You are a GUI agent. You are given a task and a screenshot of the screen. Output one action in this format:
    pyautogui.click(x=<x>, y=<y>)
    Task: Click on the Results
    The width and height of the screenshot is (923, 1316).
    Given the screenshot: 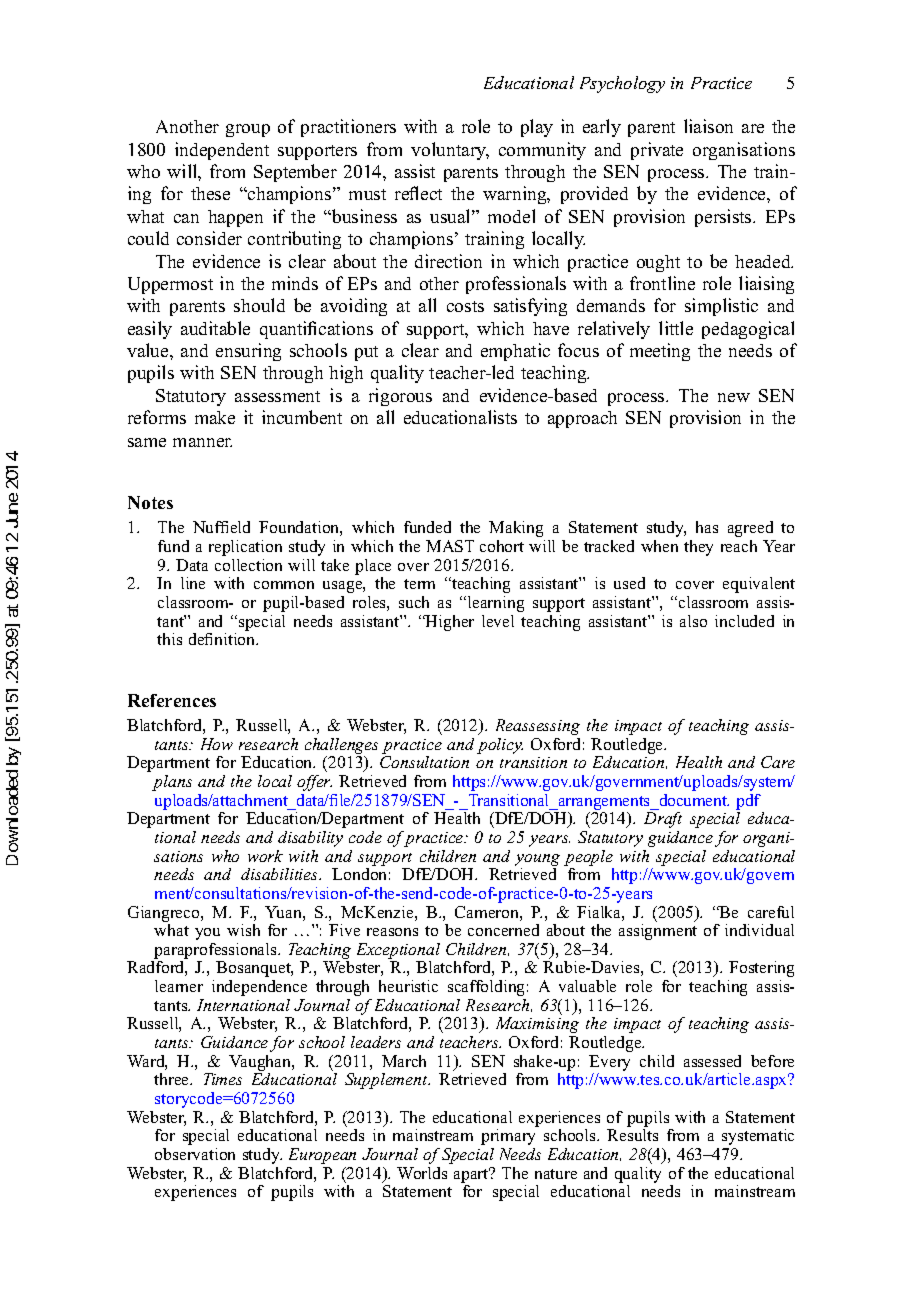 What is the action you would take?
    pyautogui.click(x=632, y=1135)
